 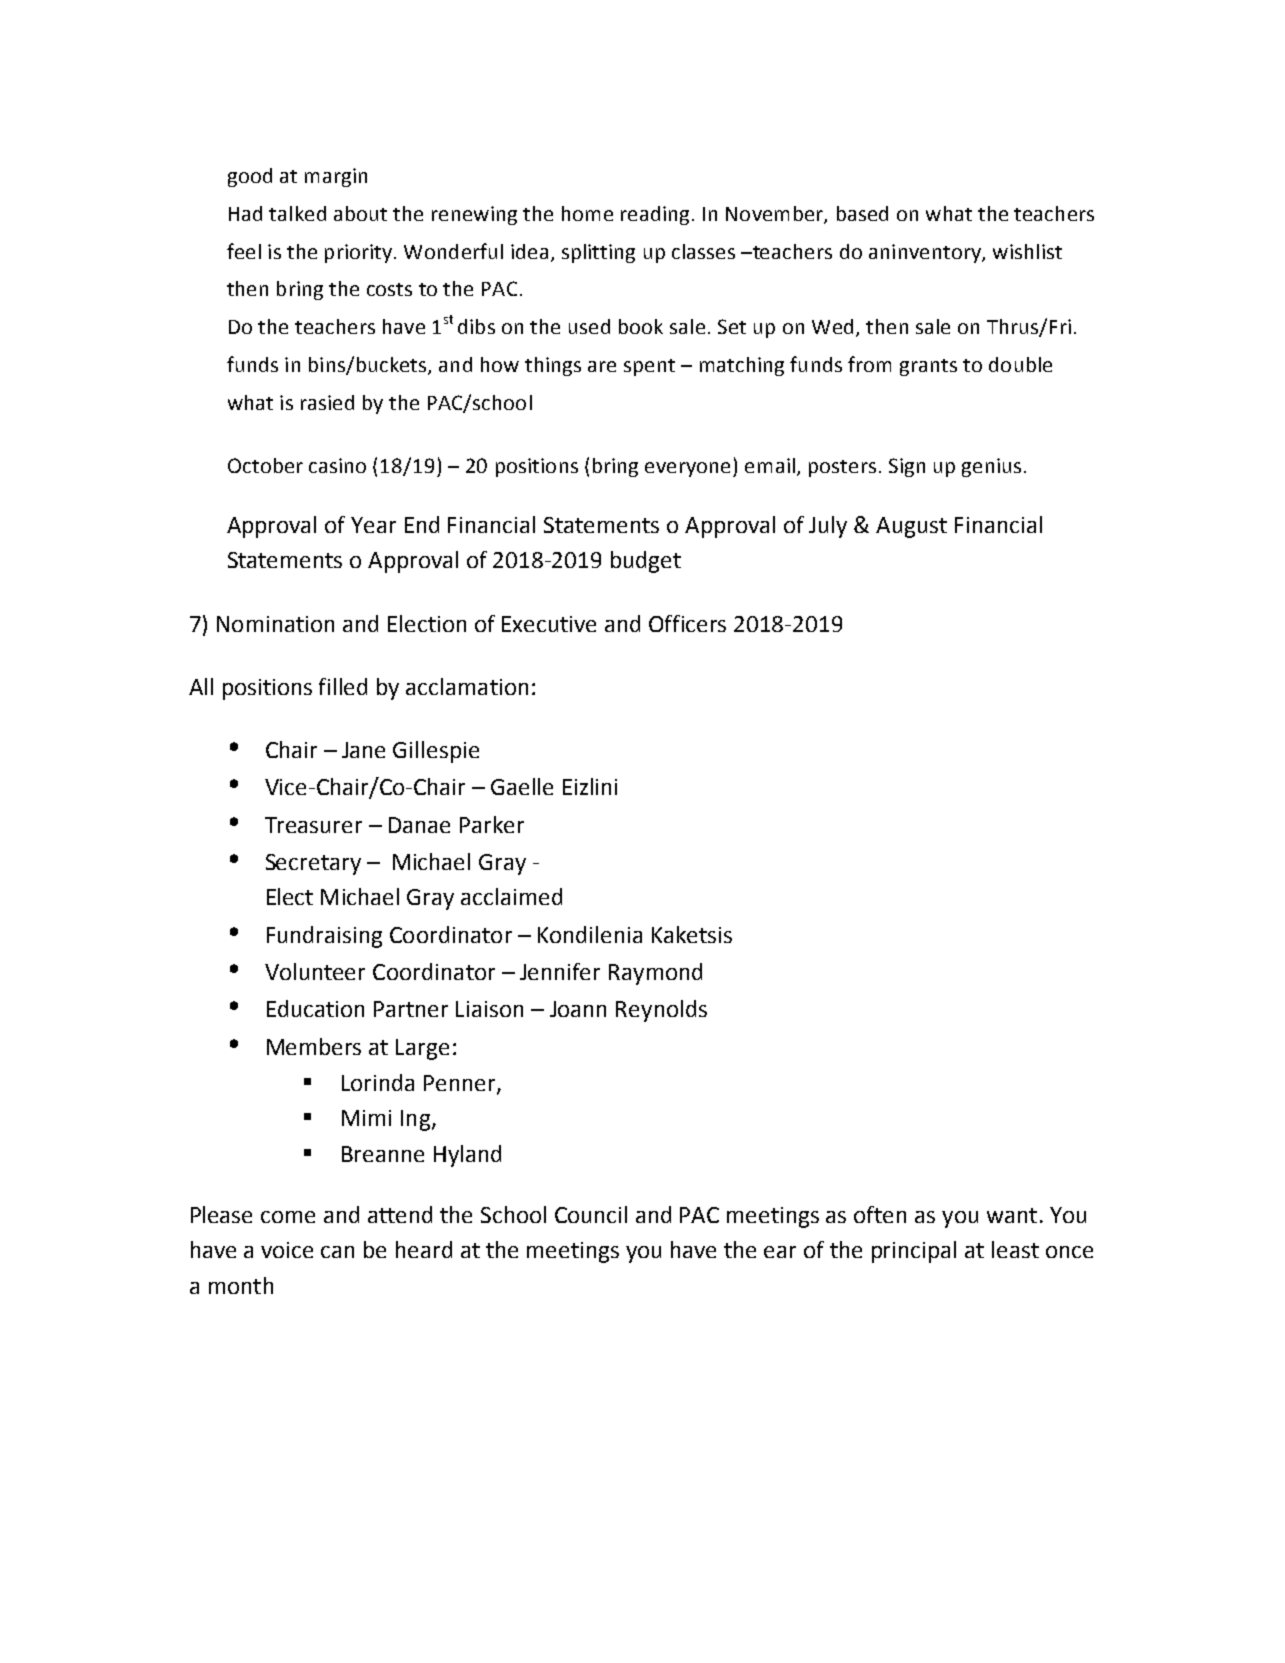 I want to click on Jane, so click(x=363, y=750).
